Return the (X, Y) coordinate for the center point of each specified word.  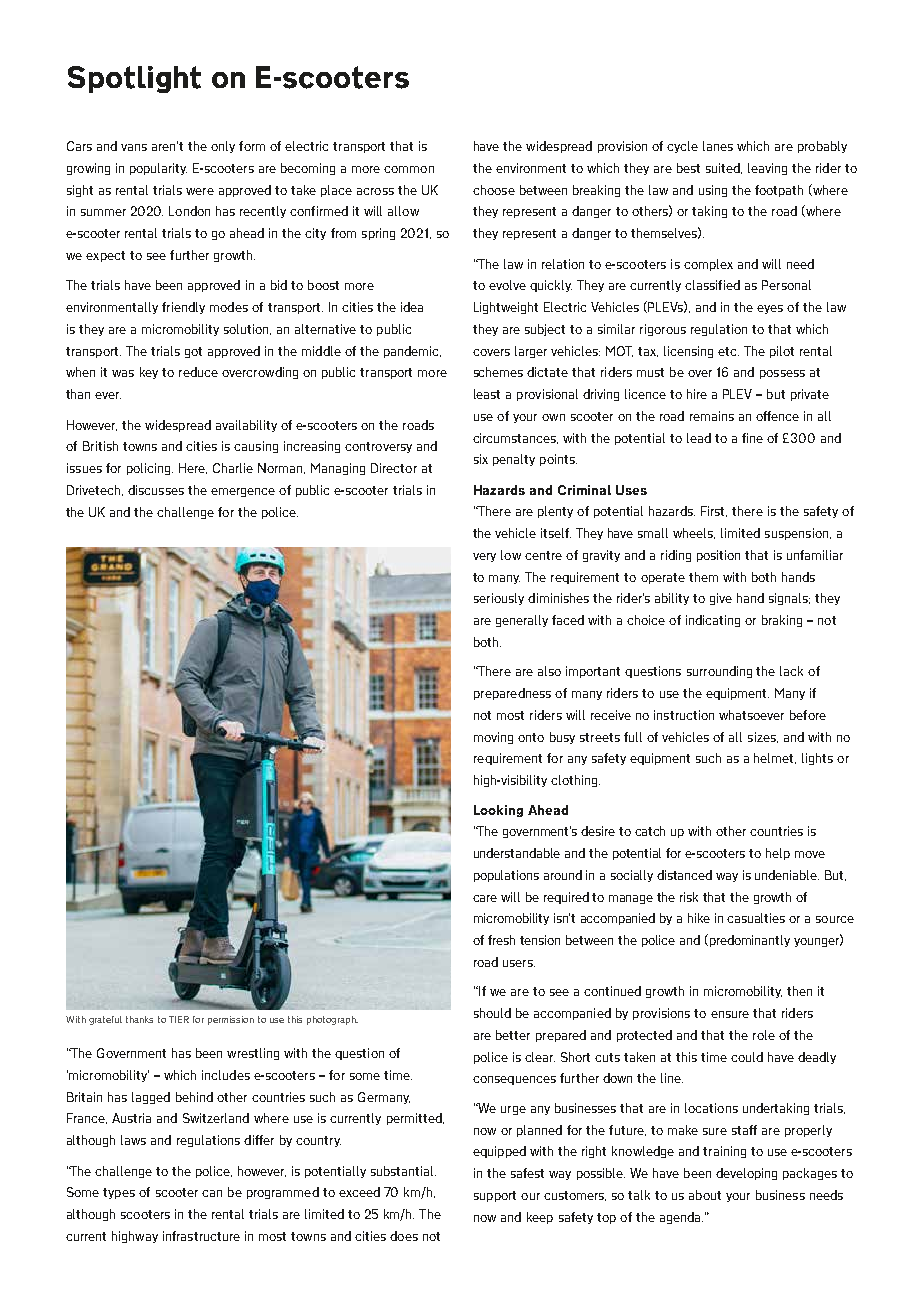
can (212, 1193)
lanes (718, 146)
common (409, 169)
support (495, 1196)
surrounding (719, 672)
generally (522, 621)
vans (134, 147)
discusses (156, 490)
